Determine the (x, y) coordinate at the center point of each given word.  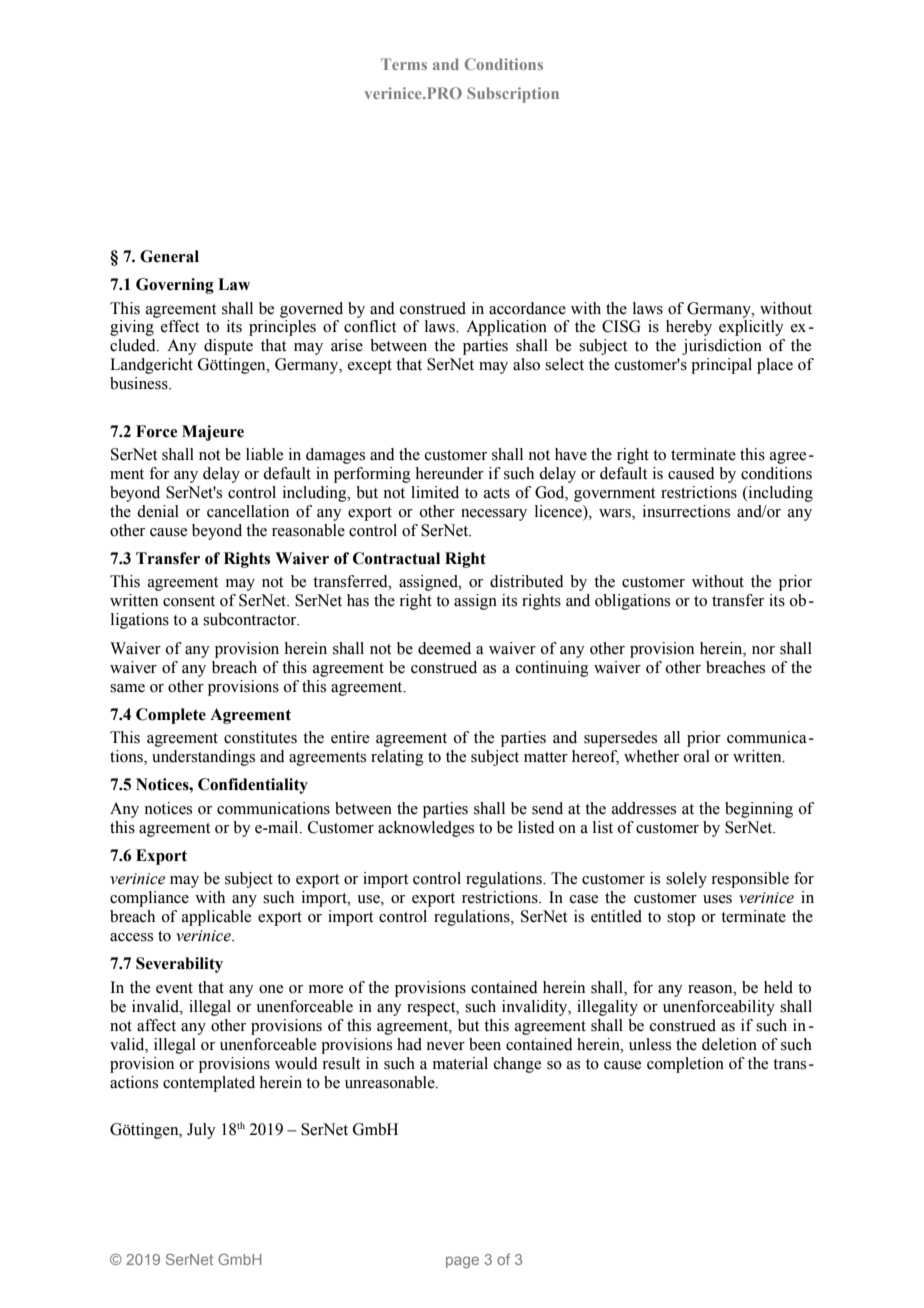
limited (435, 492)
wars (616, 513)
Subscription (513, 95)
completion (685, 1065)
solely (686, 880)
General (169, 256)
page (462, 1262)
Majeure (213, 433)
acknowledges (426, 829)
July (201, 1131)
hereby (689, 328)
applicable (216, 918)
